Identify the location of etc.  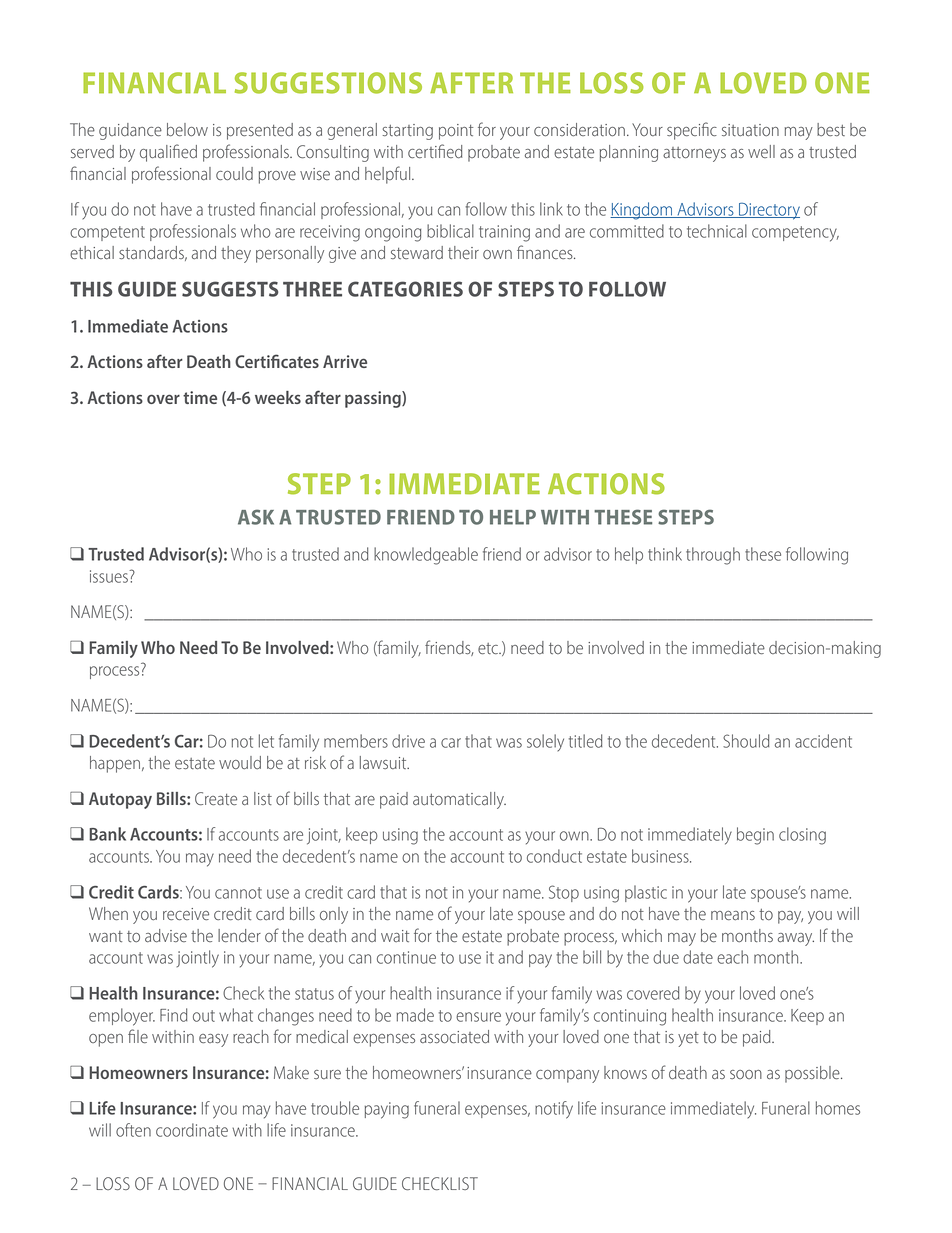
(489, 648).
